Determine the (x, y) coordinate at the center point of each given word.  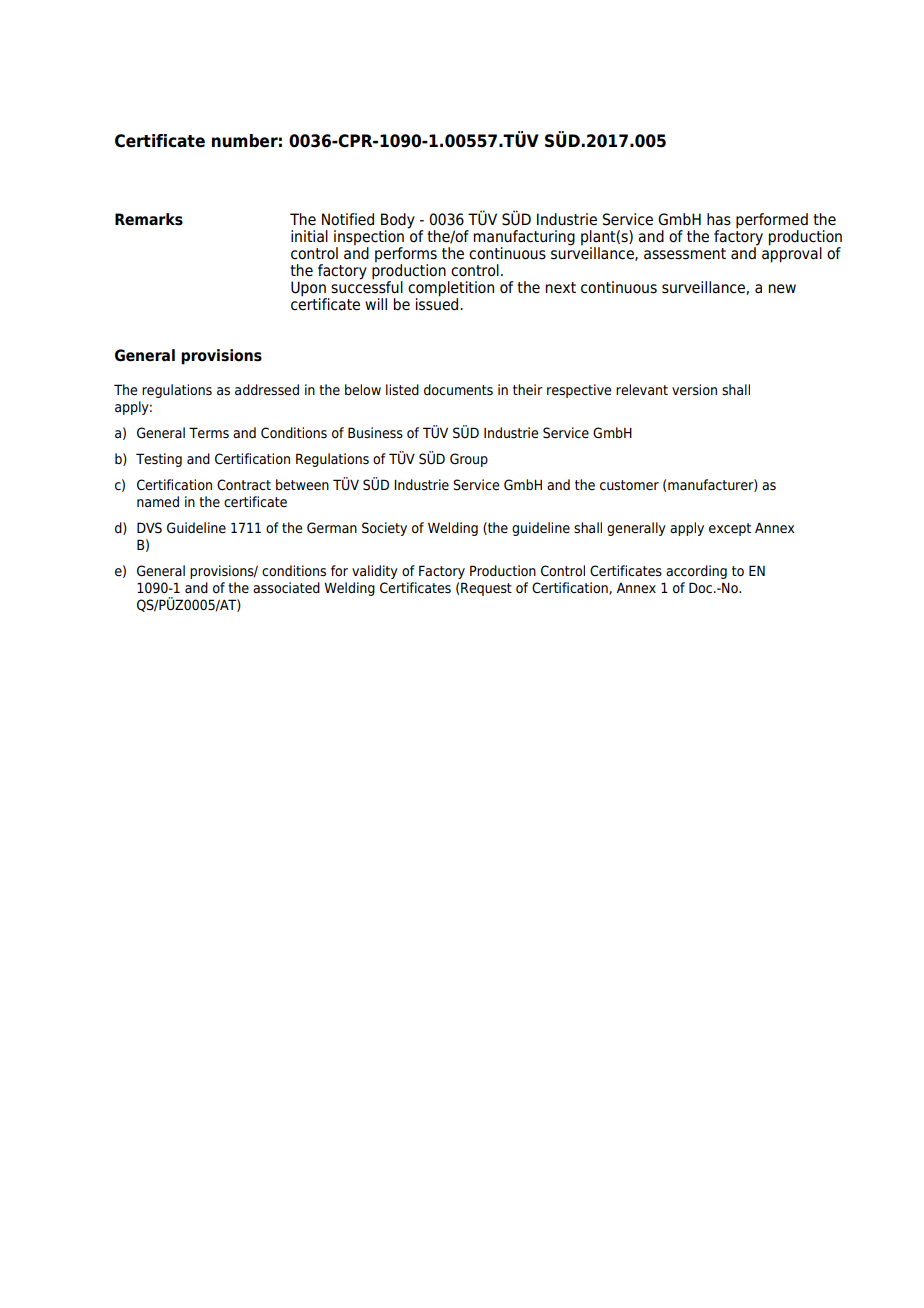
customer (629, 485)
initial (309, 236)
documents (458, 390)
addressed (267, 390)
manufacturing (524, 238)
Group (469, 460)
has (719, 219)
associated (286, 588)
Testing (159, 460)
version (694, 390)
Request (486, 589)
